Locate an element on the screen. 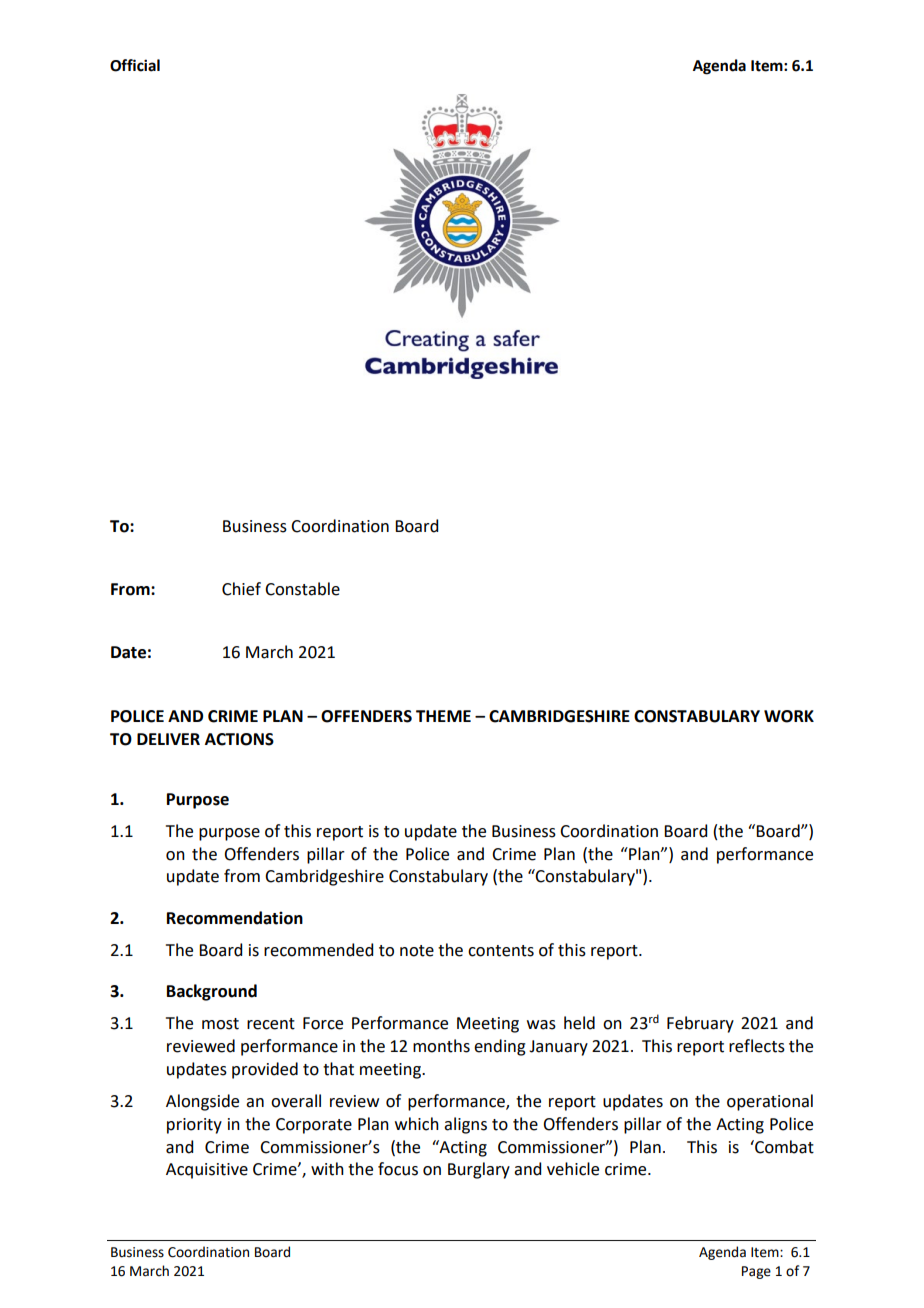  DELIVER is located at coordinates (168, 739).
